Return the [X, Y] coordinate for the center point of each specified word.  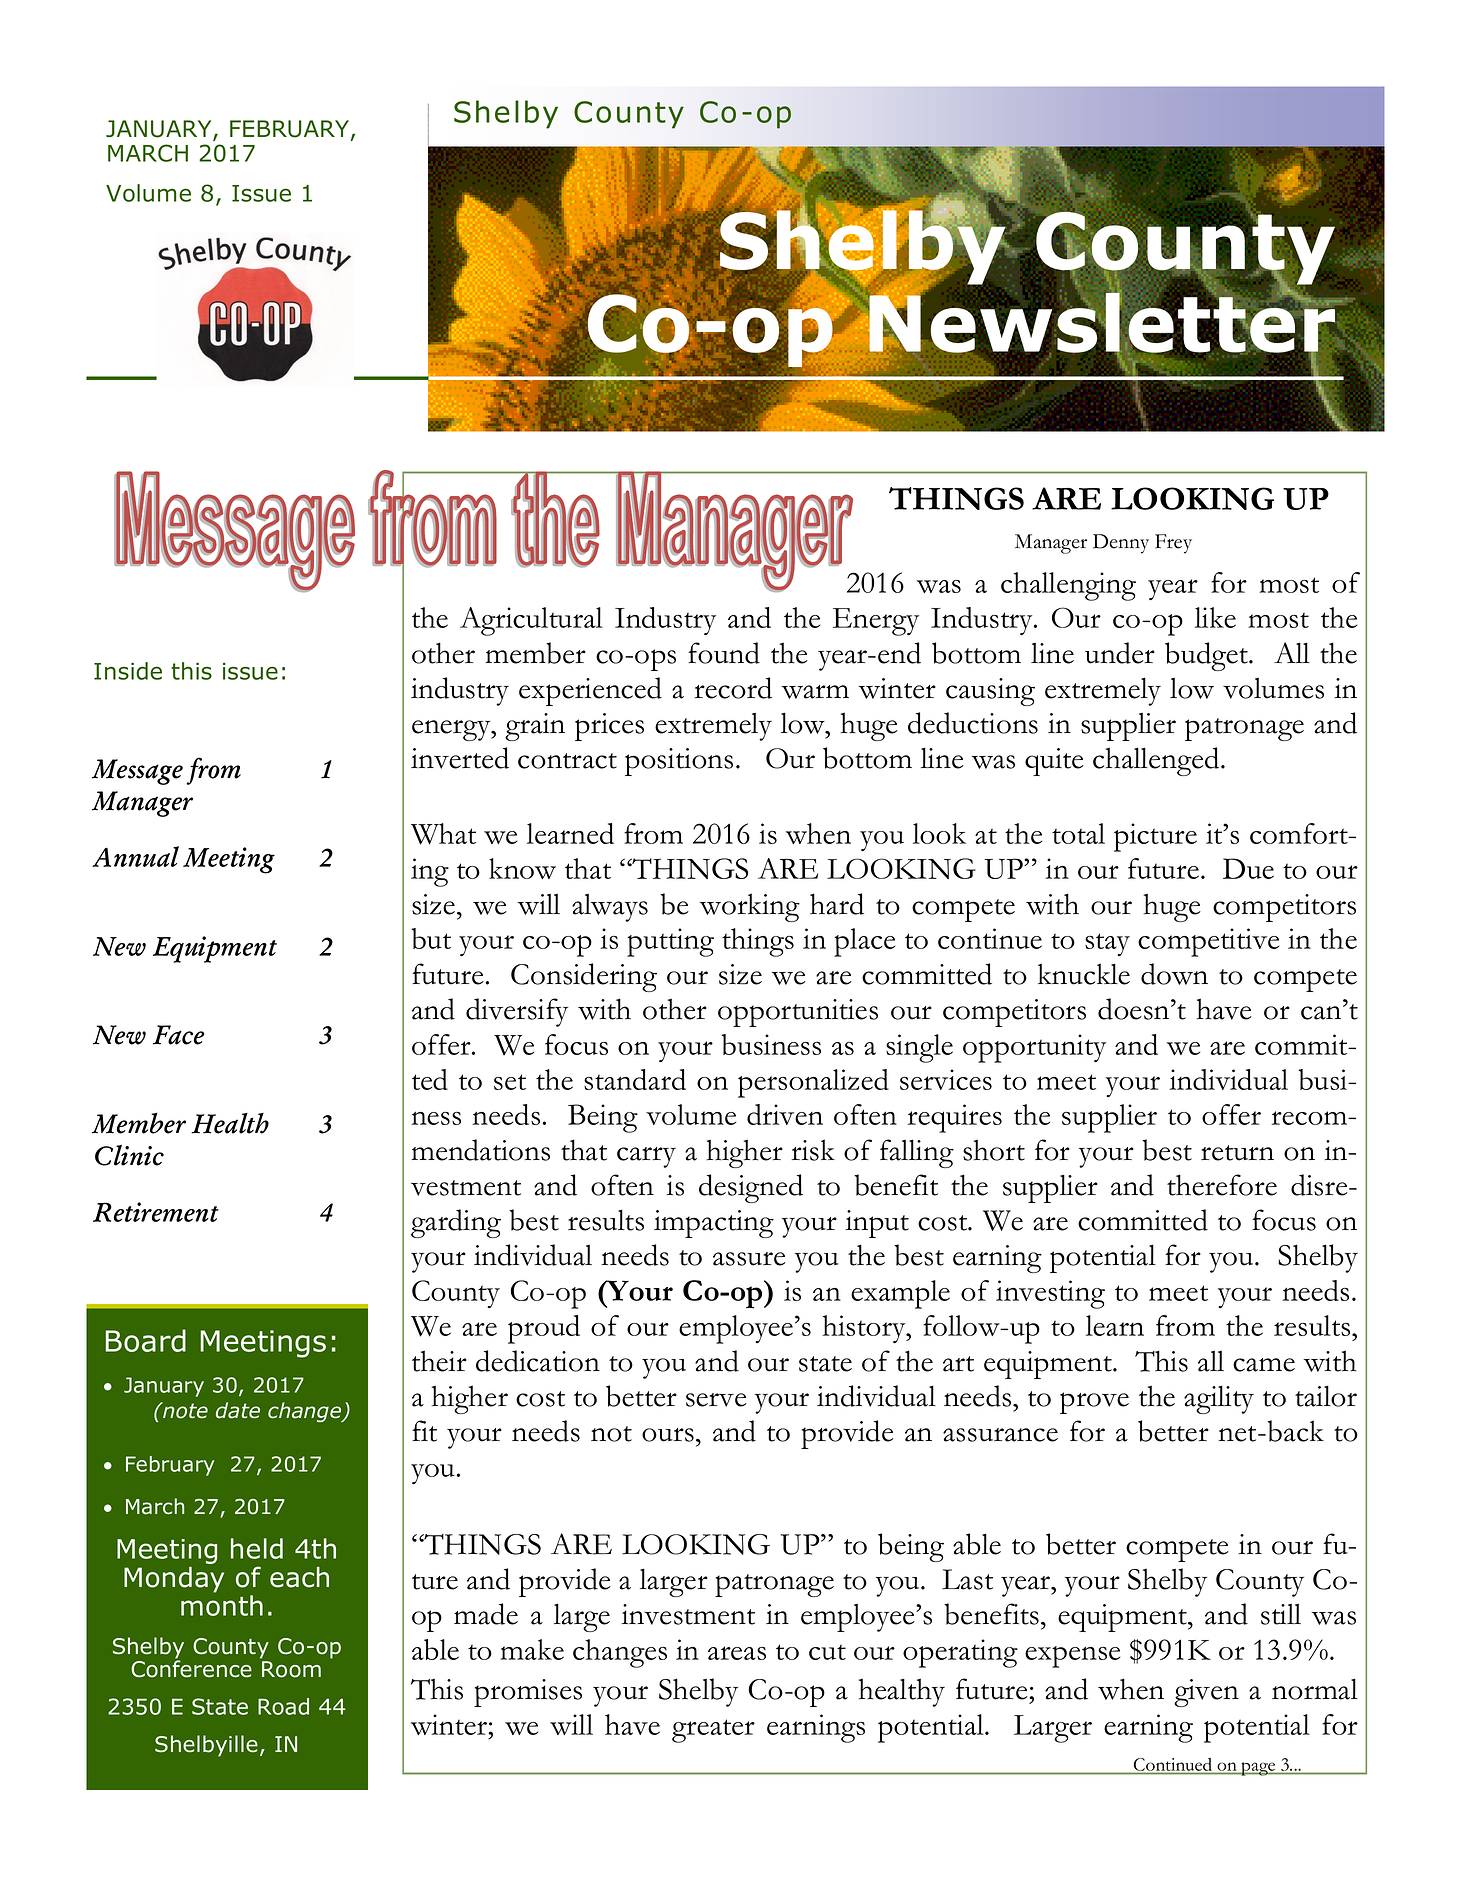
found [724, 653]
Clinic [129, 1155]
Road [283, 1706]
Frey [1173, 544]
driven [785, 1114]
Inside [128, 671]
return [1237, 1153]
